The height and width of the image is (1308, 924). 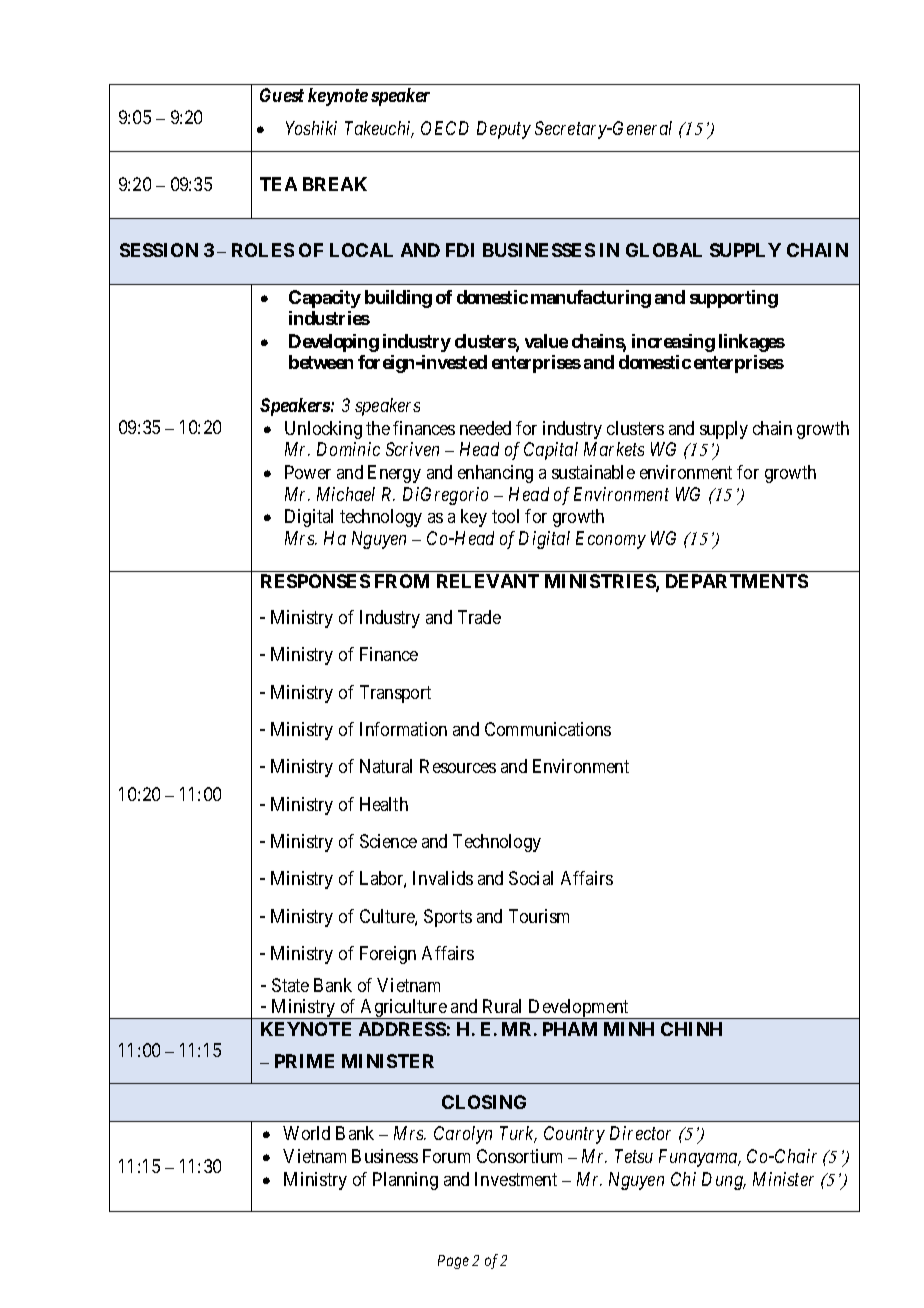 I want to click on RESPONSES, so click(x=315, y=581).
